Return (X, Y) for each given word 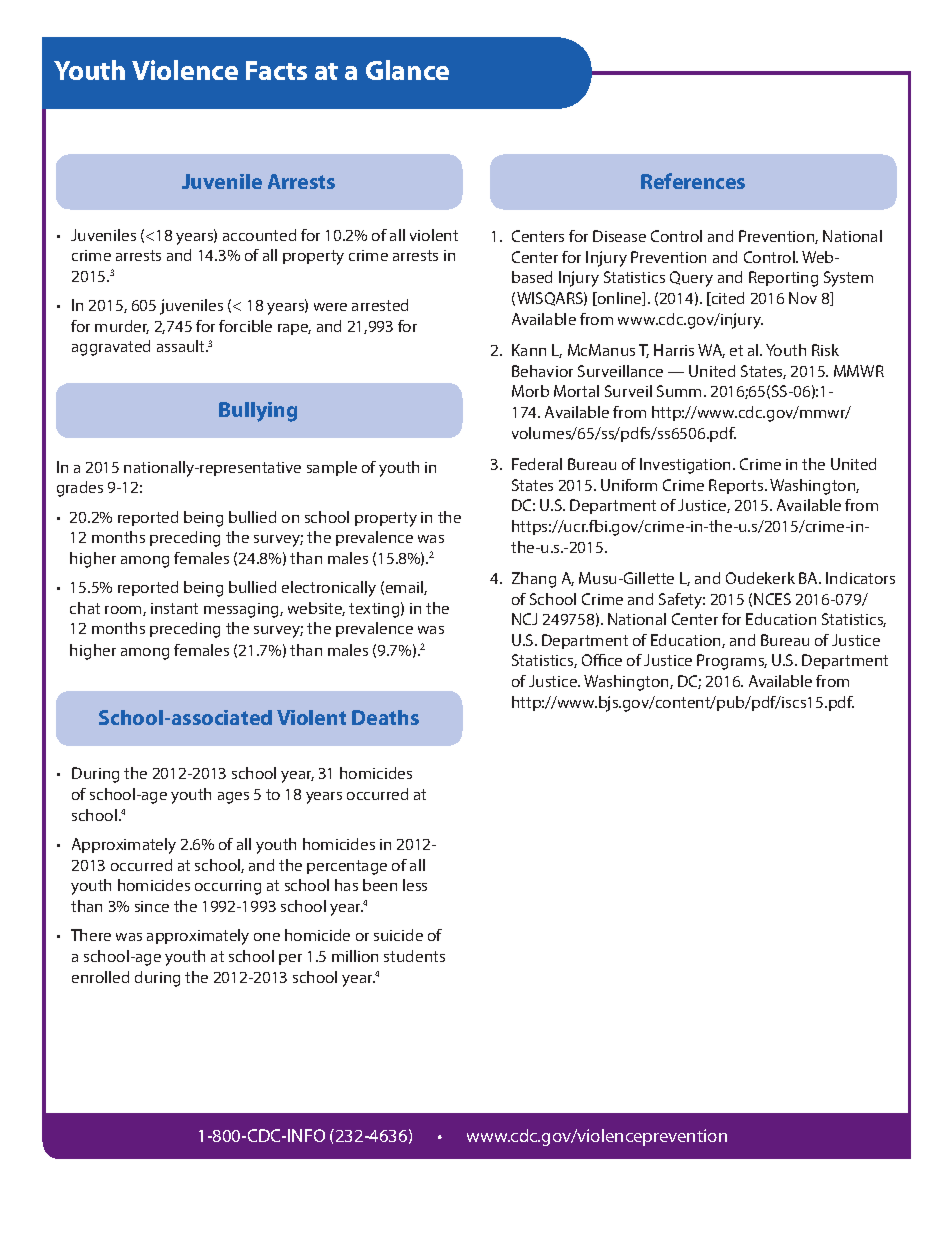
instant (174, 608)
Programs (732, 662)
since (152, 906)
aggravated (111, 348)
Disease (619, 236)
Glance (407, 70)
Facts (276, 70)
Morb (530, 391)
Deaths (385, 717)
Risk (825, 350)
